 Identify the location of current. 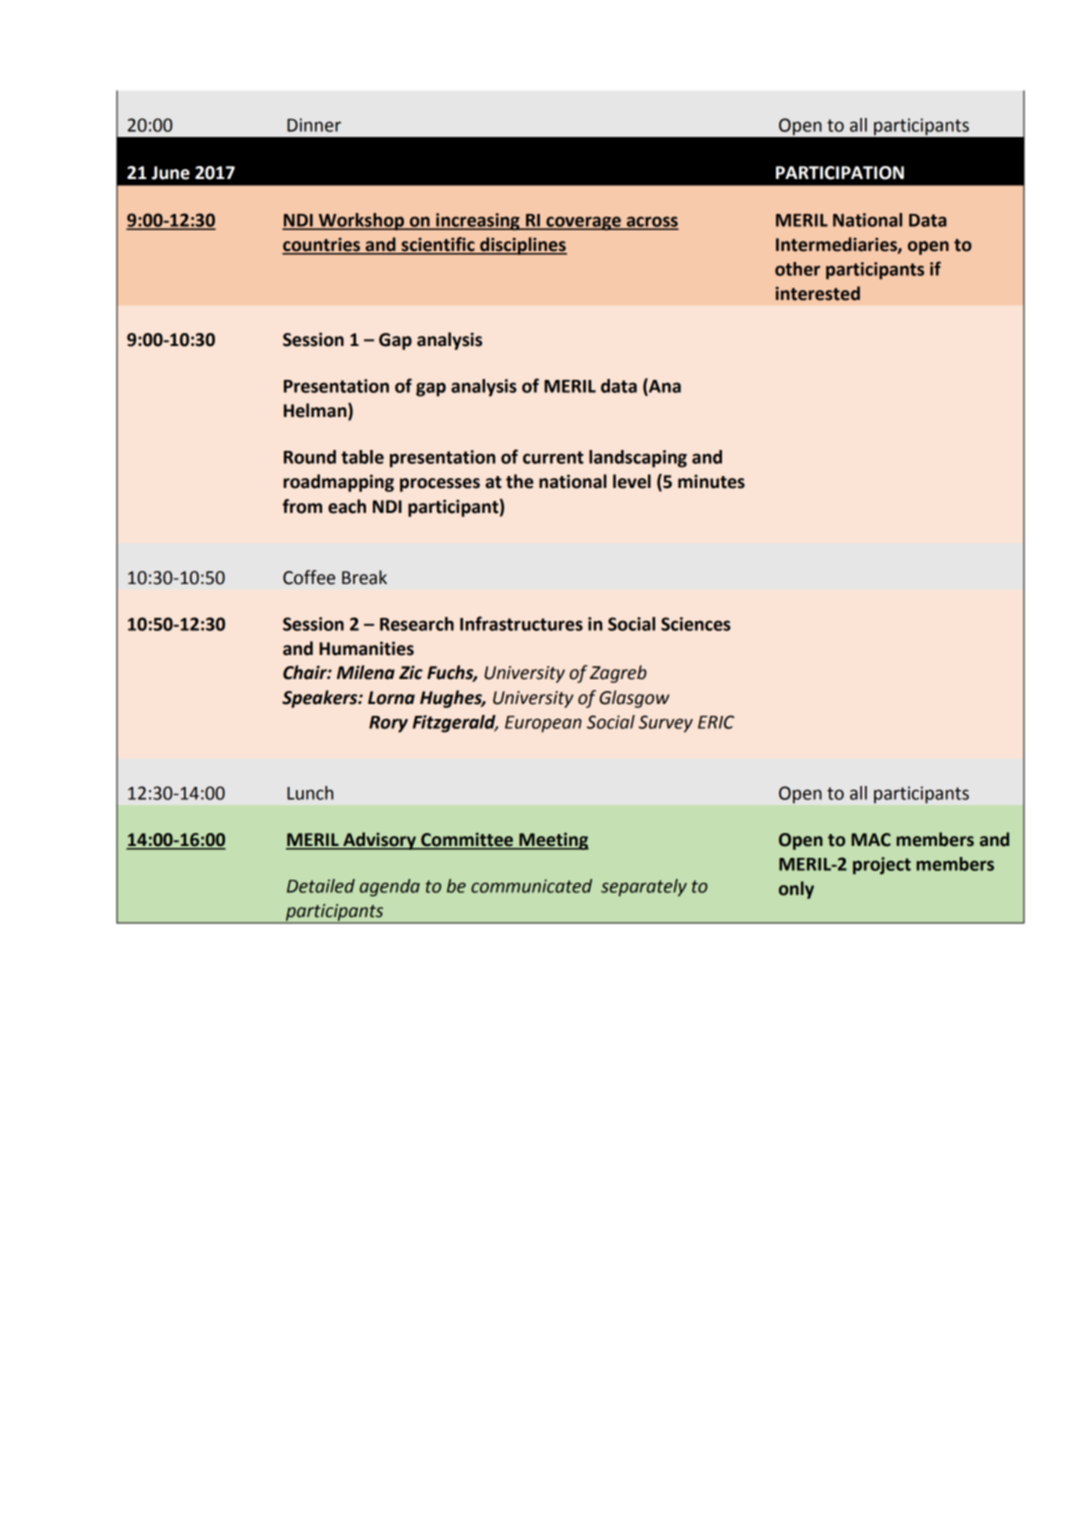
(553, 457).
